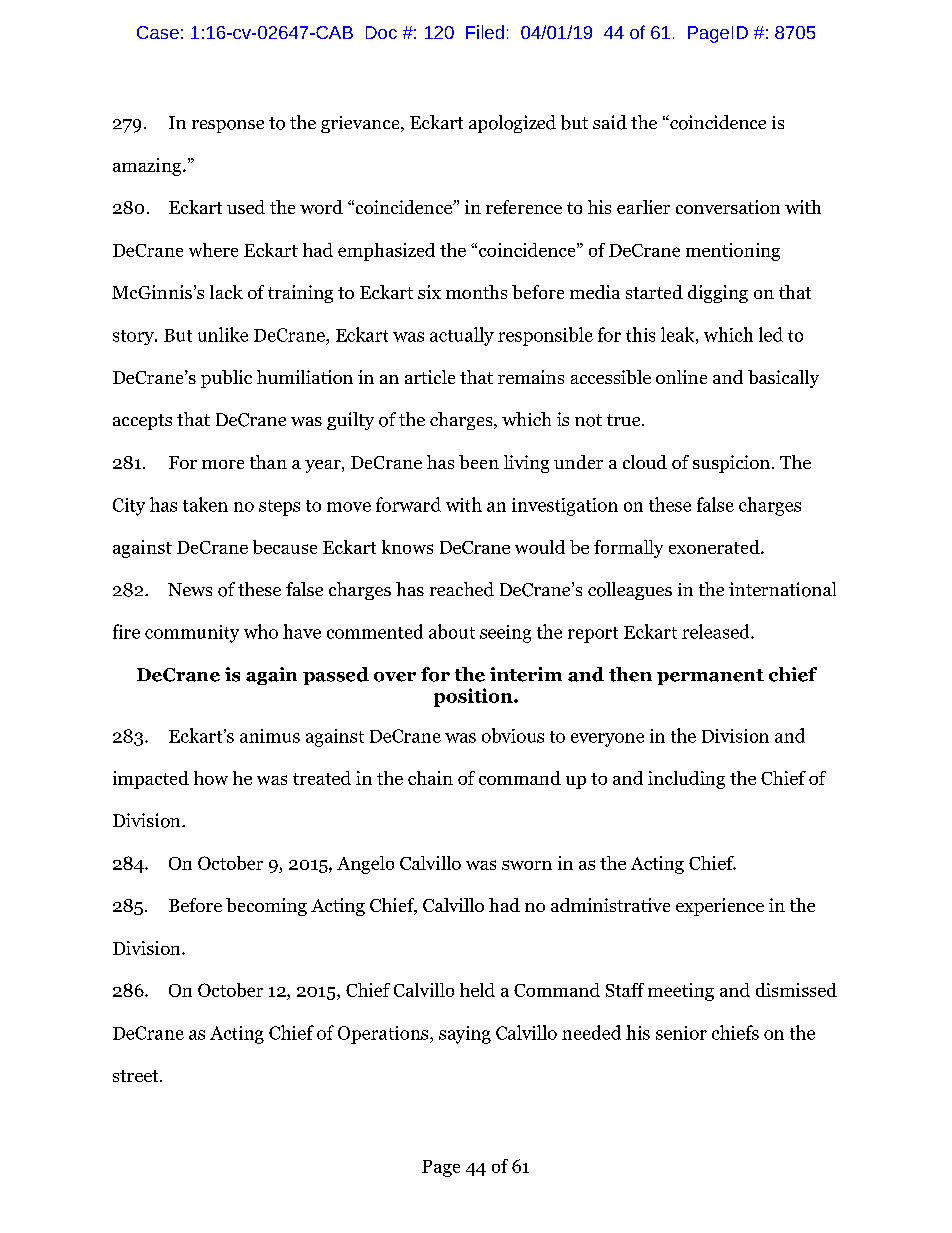  I want to click on News, so click(190, 589).
